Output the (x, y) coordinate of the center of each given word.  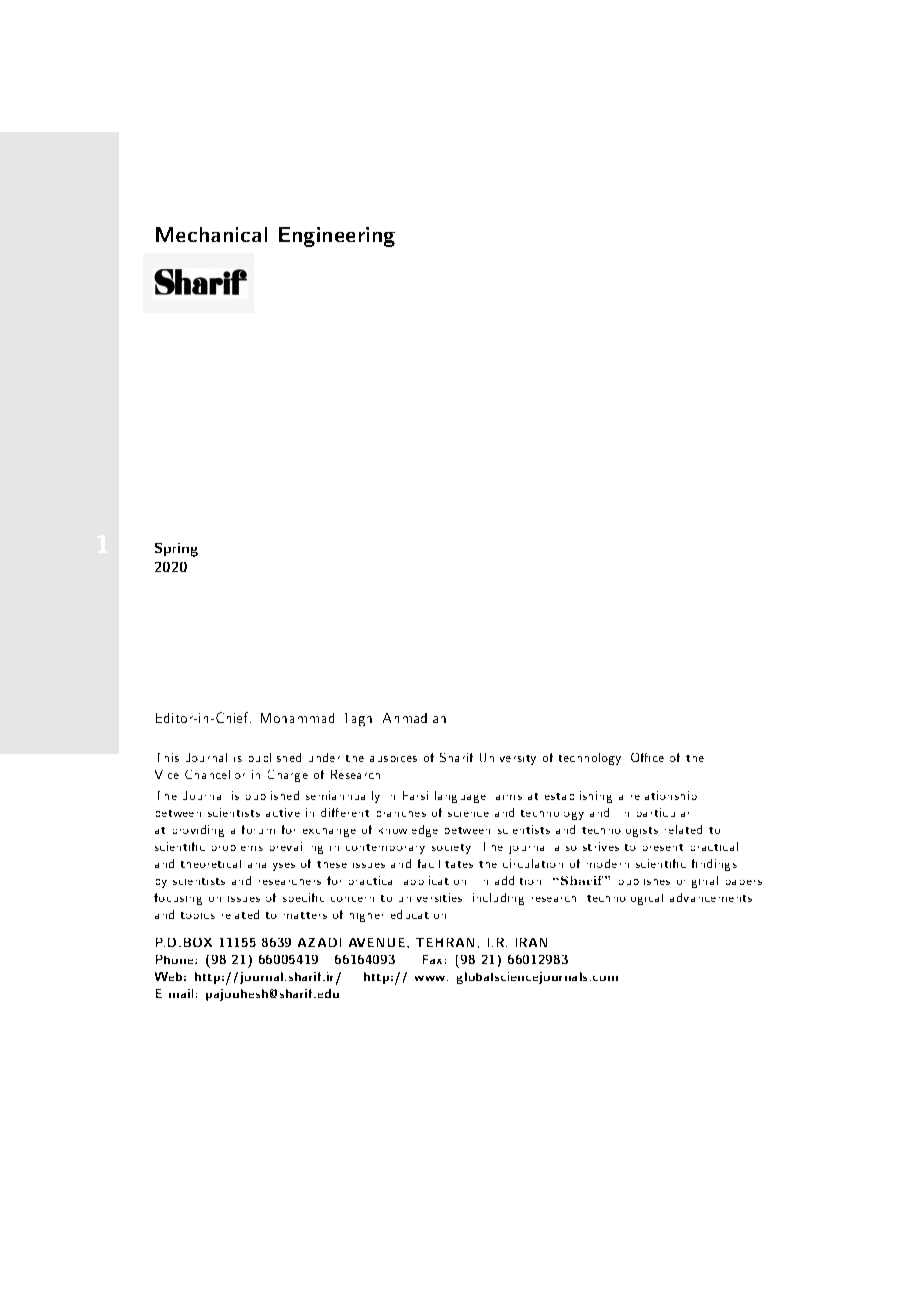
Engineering (337, 237)
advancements (711, 897)
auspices (393, 759)
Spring (176, 550)
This (168, 757)
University (508, 759)
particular (663, 812)
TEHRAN (445, 942)
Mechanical (211, 234)
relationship (664, 795)
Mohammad (297, 718)
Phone (176, 959)
